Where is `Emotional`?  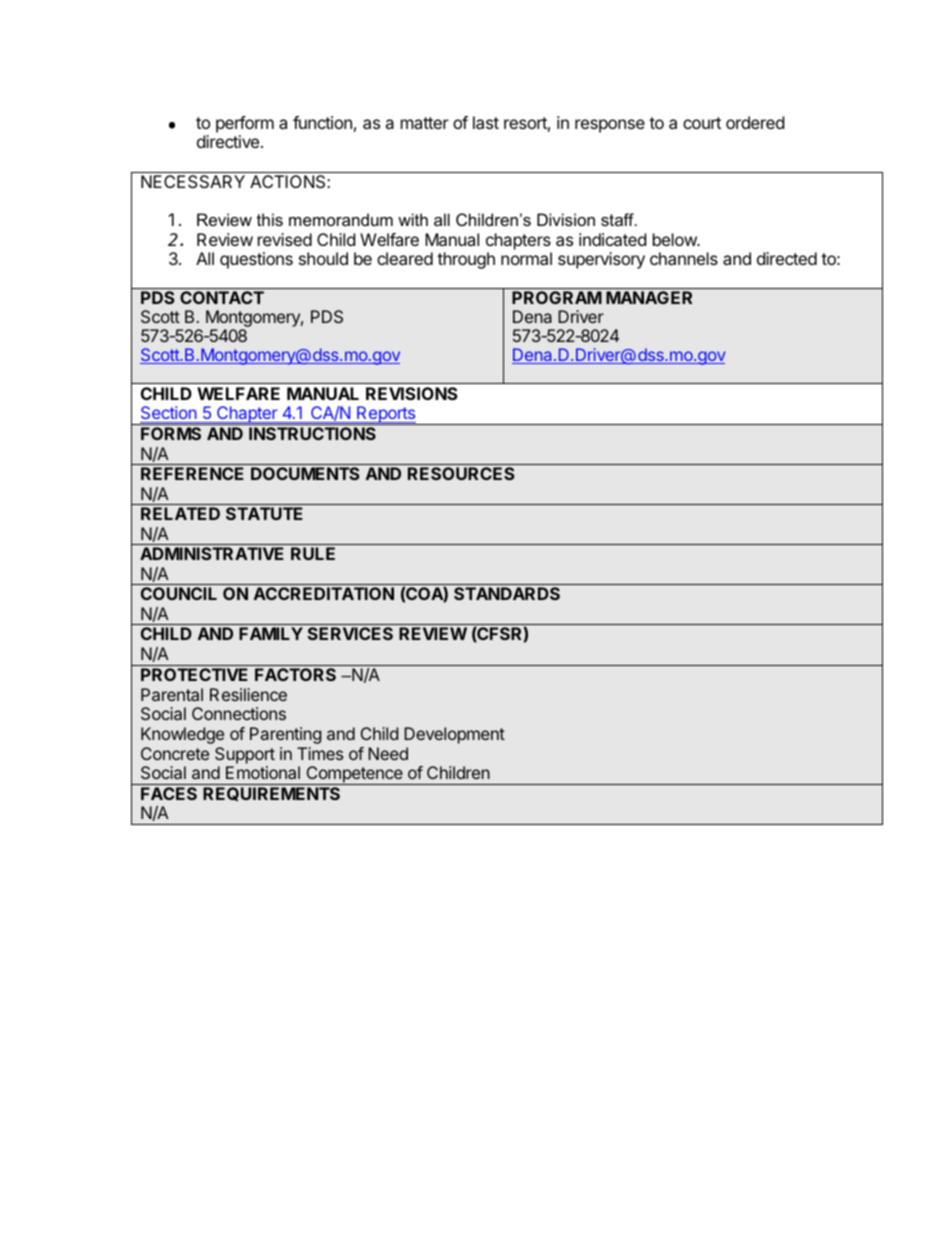 Emotional is located at coordinates (263, 772).
